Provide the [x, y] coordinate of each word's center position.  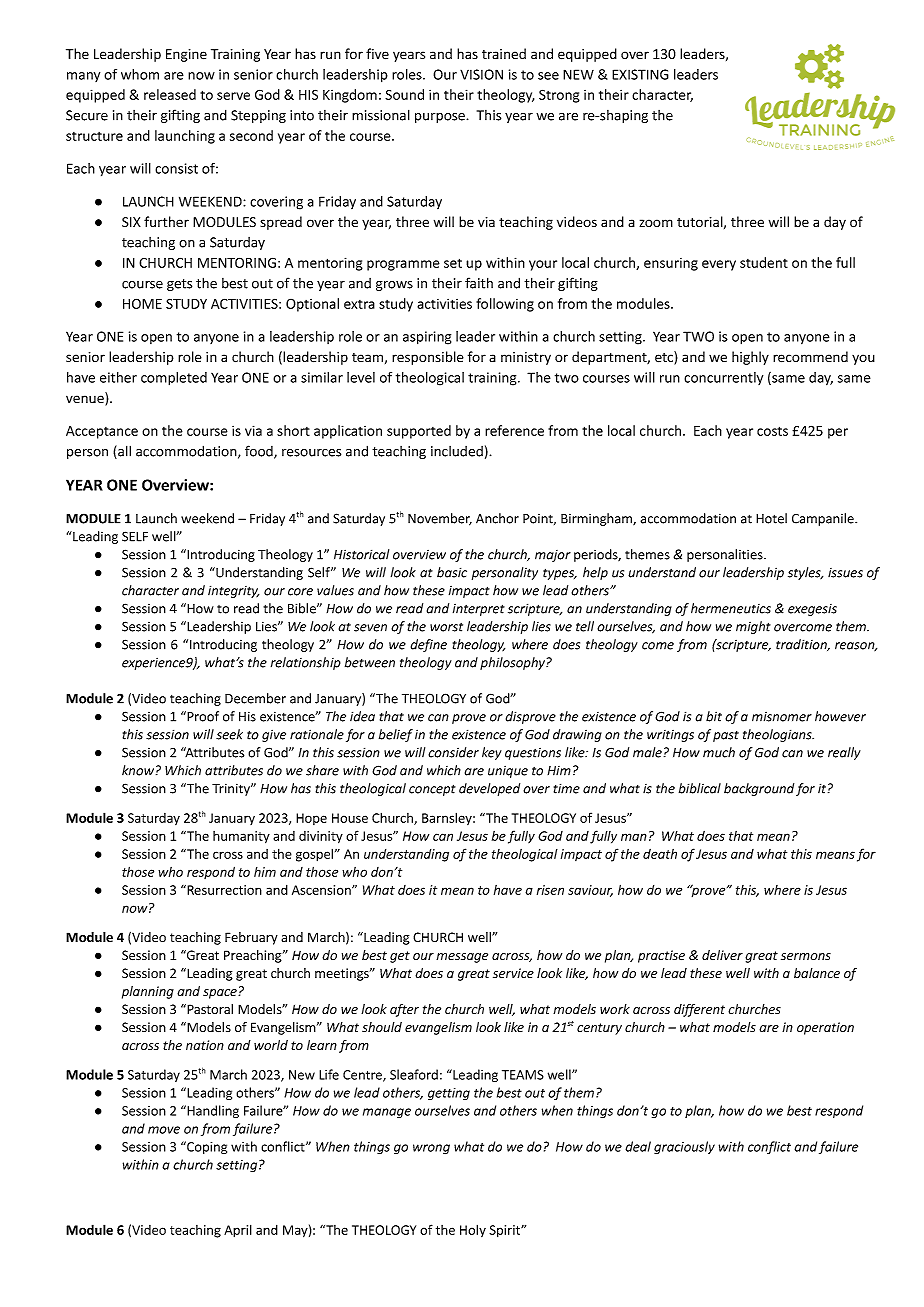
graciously [684, 1147]
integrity [233, 591]
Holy [473, 1230]
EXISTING [640, 74]
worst [446, 627]
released [170, 94]
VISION [481, 74]
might [753, 627]
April [238, 1231]
